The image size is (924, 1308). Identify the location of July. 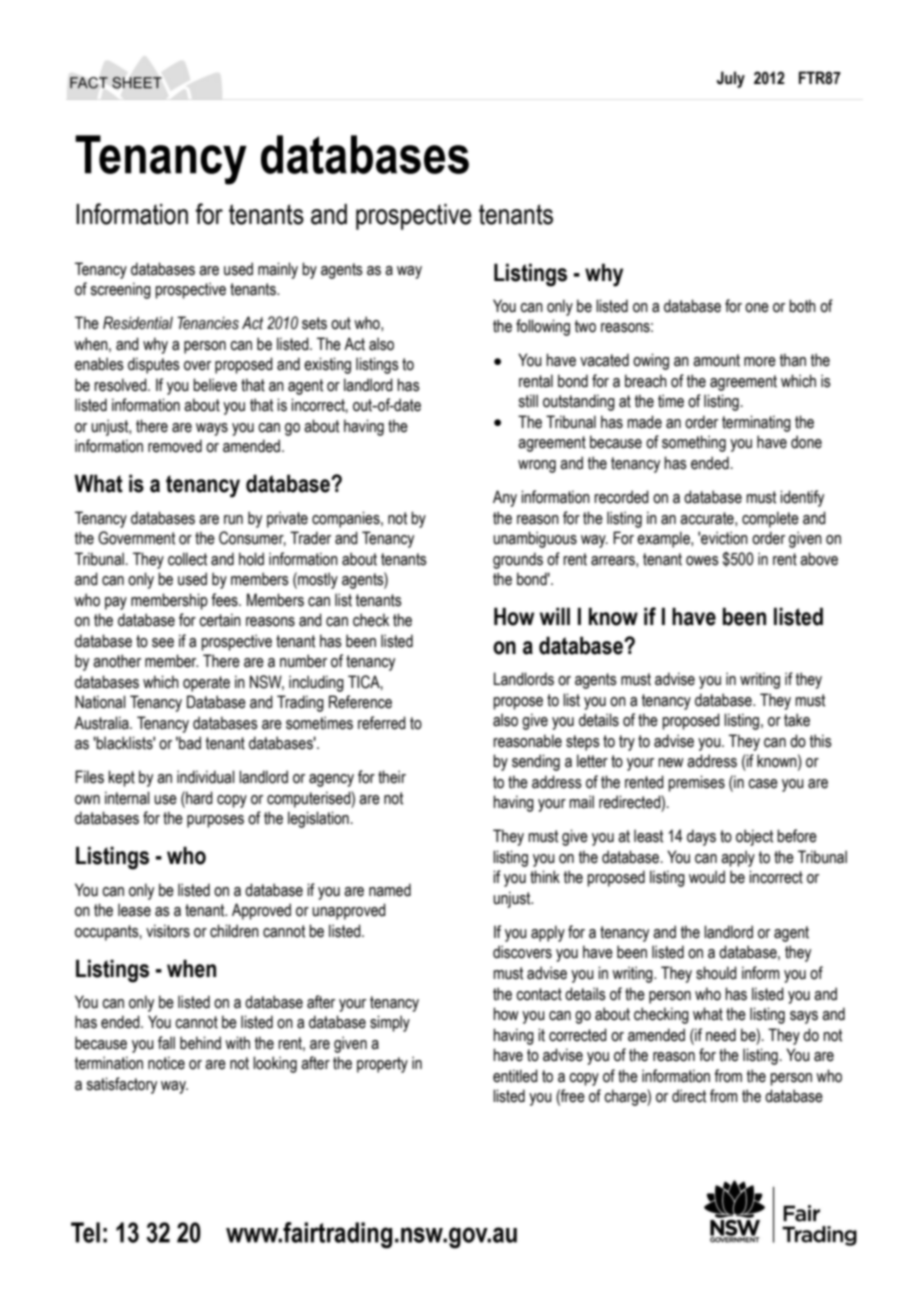
(731, 79).
